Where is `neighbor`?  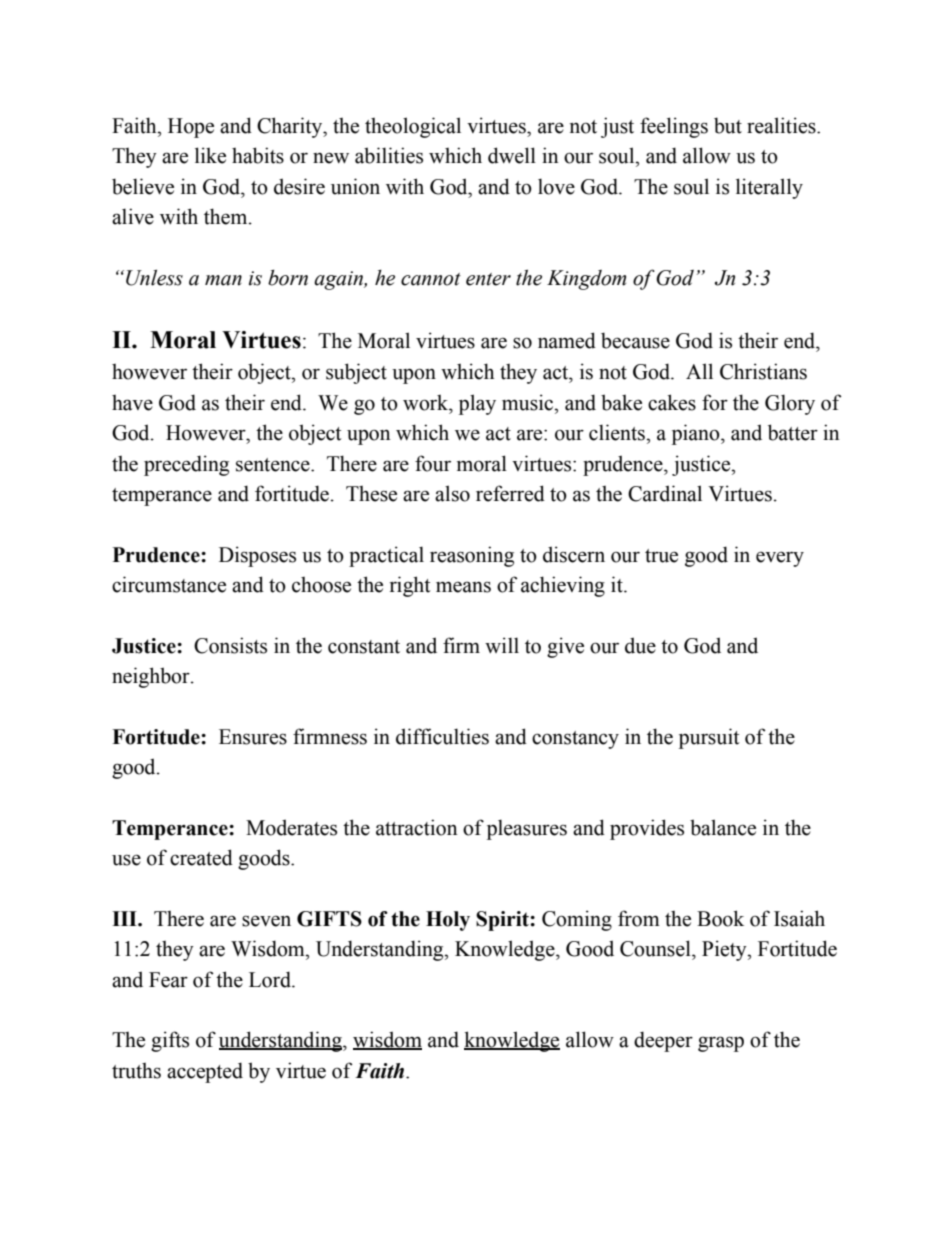
neighbor is located at coordinates (152, 677).
